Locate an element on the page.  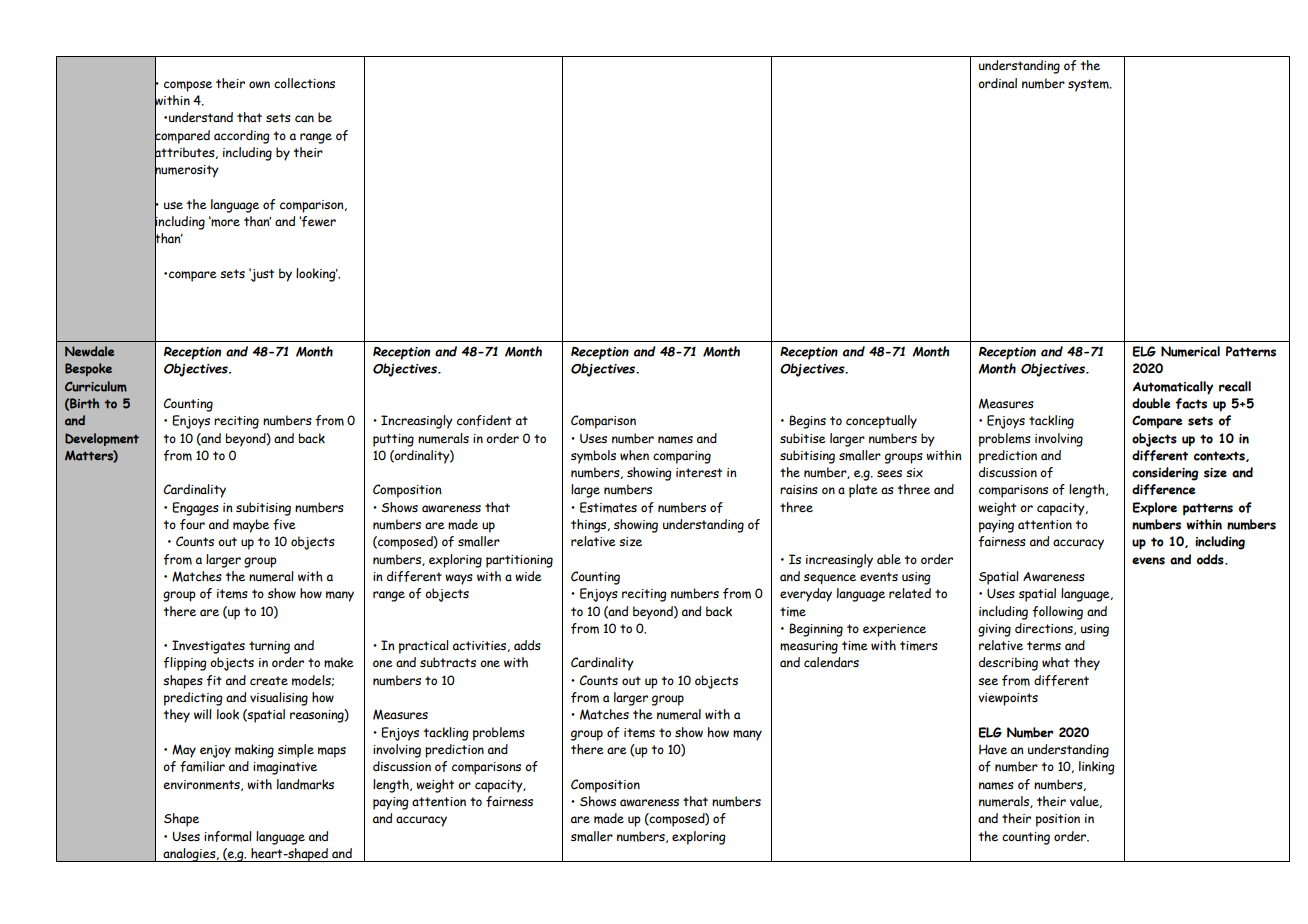
informal is located at coordinates (228, 836).
